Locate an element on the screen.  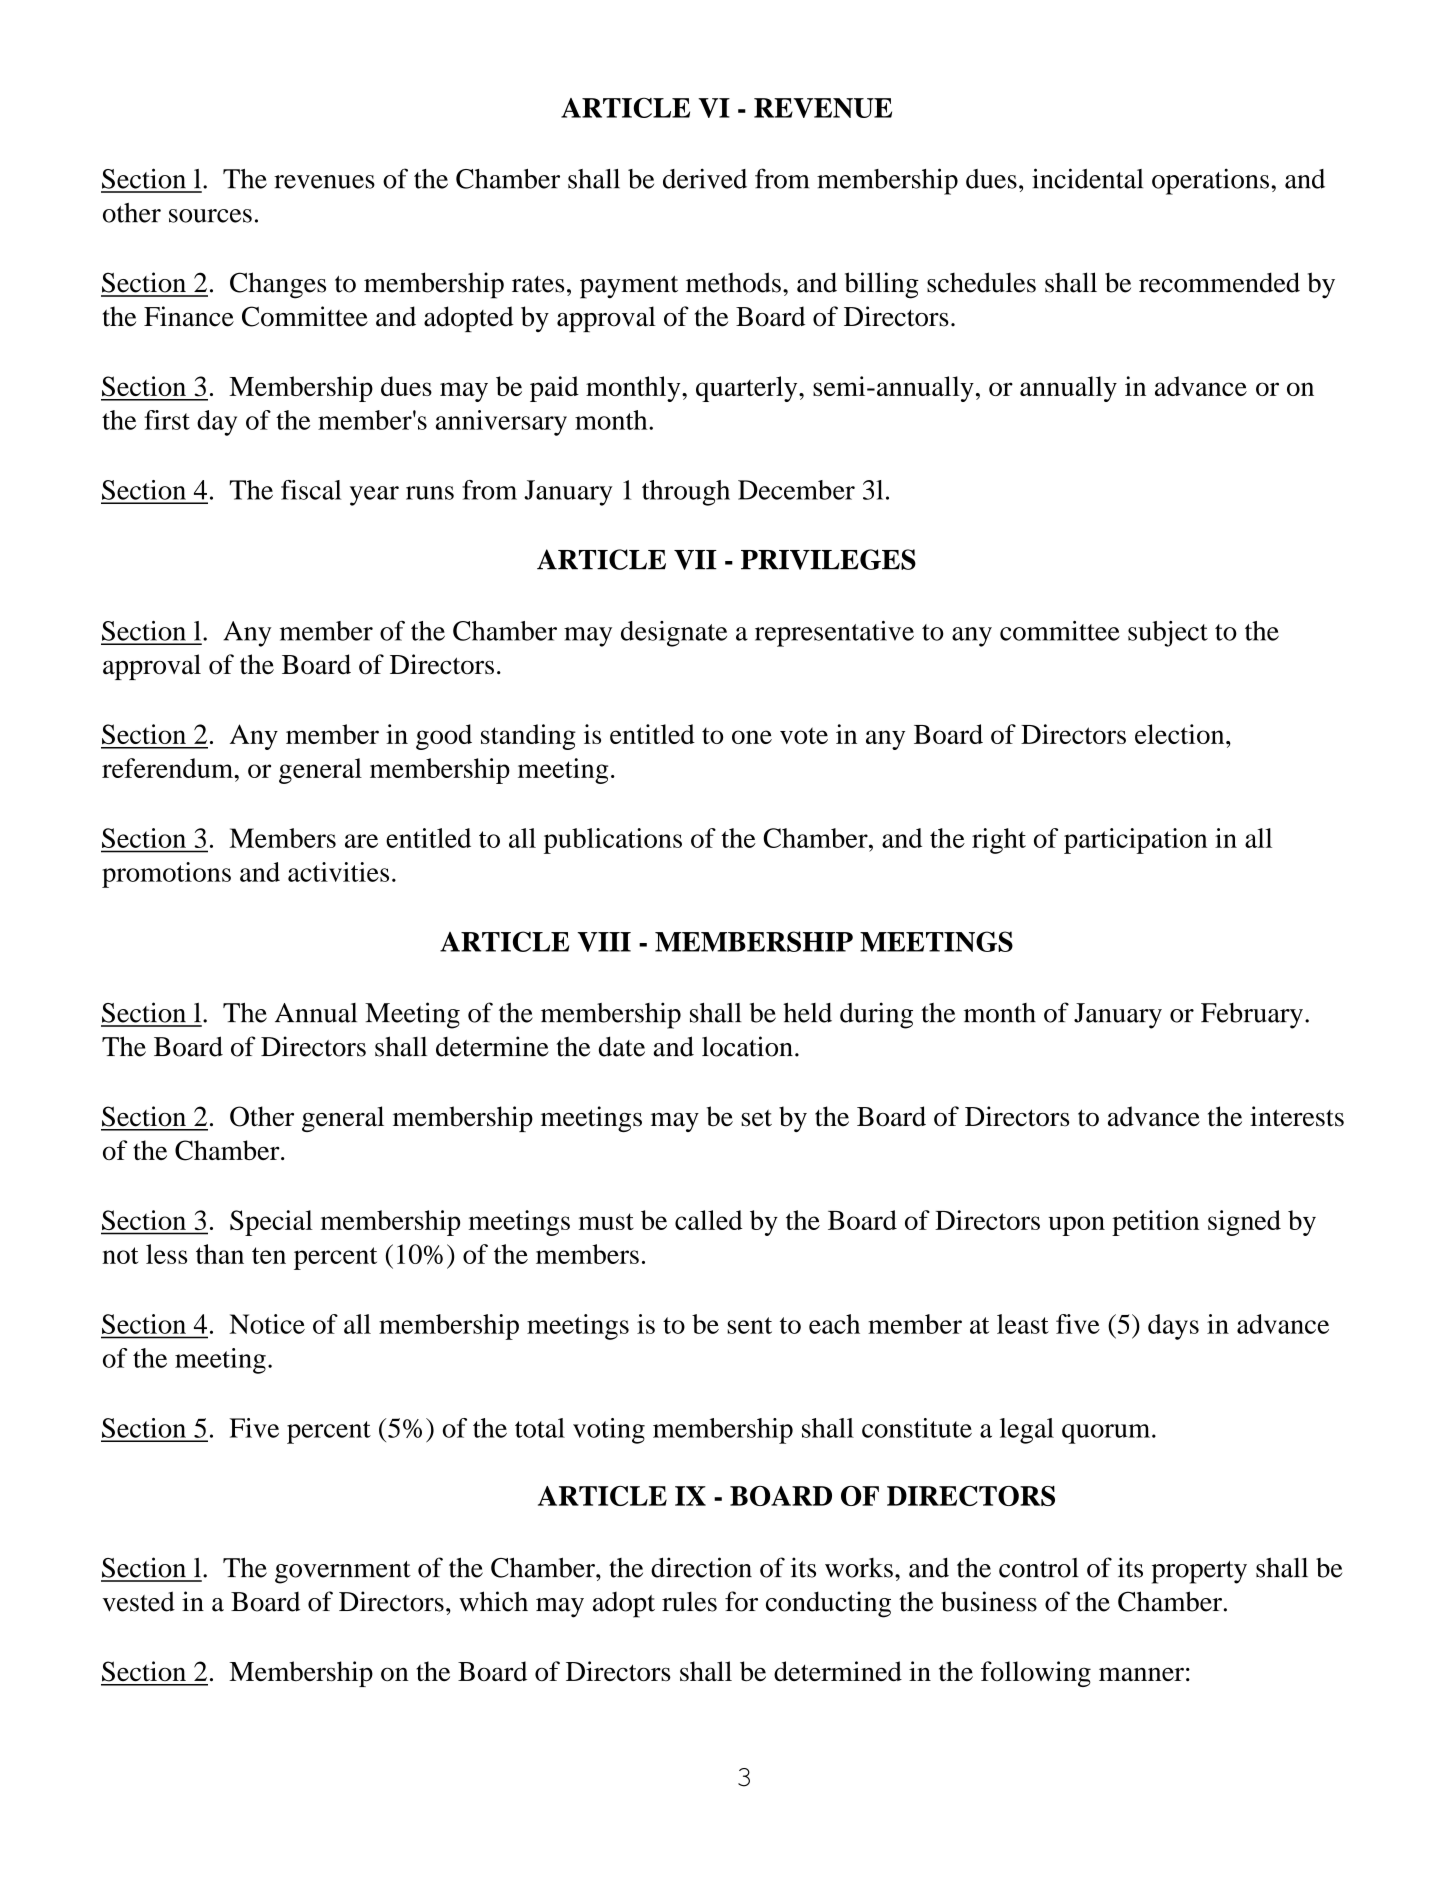
derived is located at coordinates (705, 178).
